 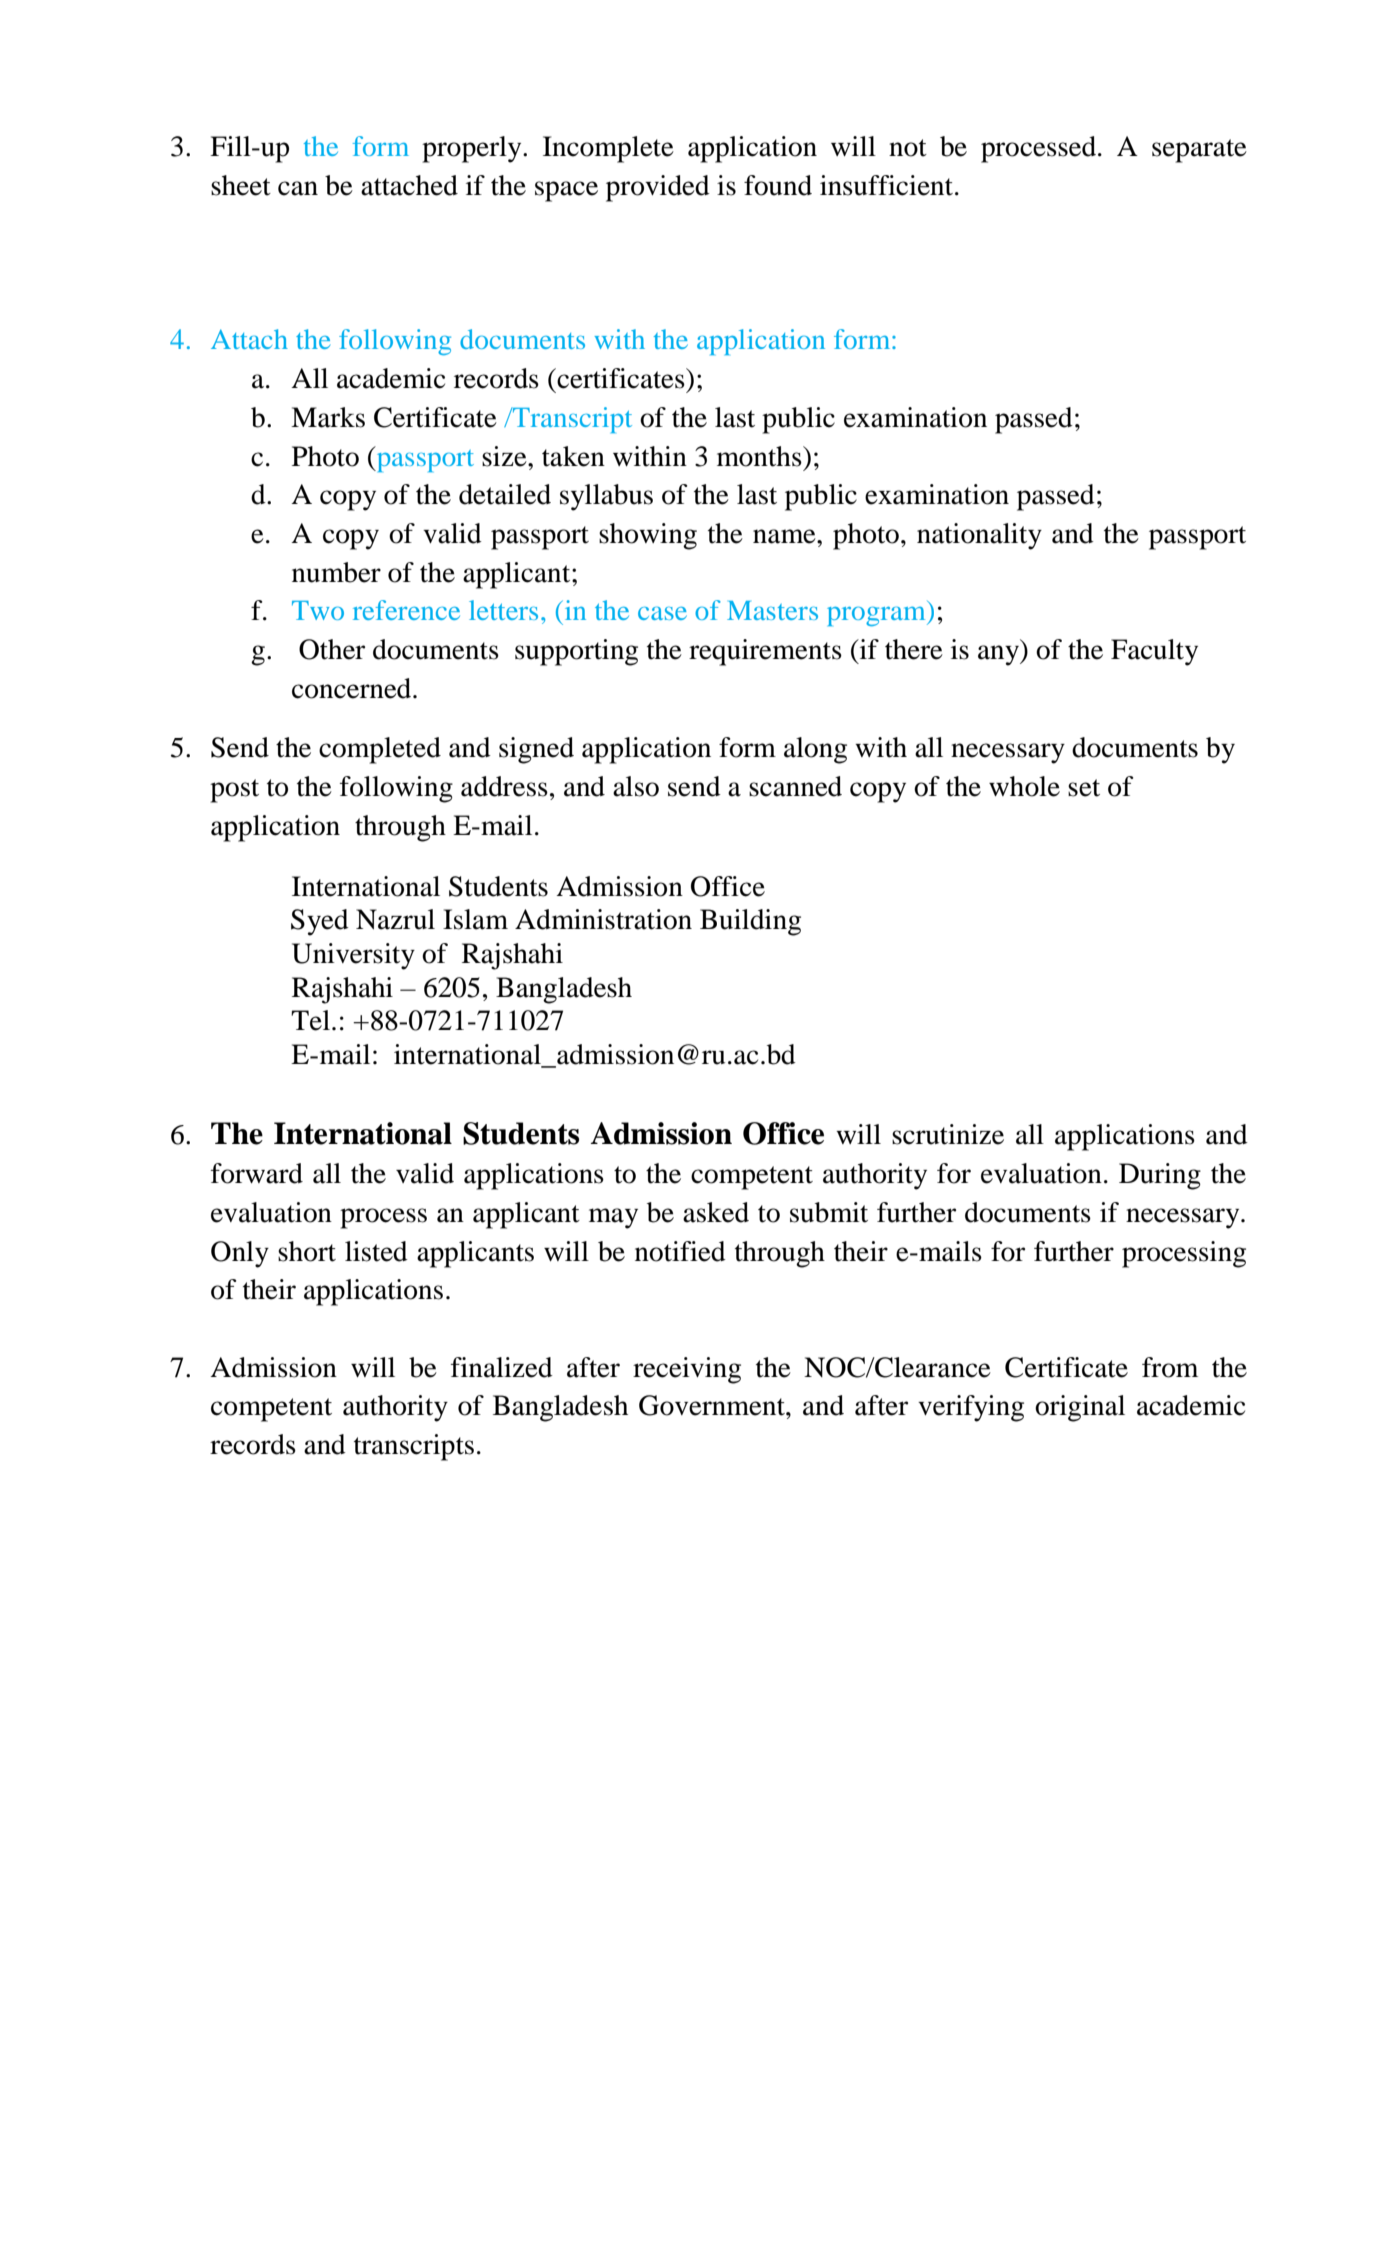 I want to click on University, so click(x=353, y=956).
